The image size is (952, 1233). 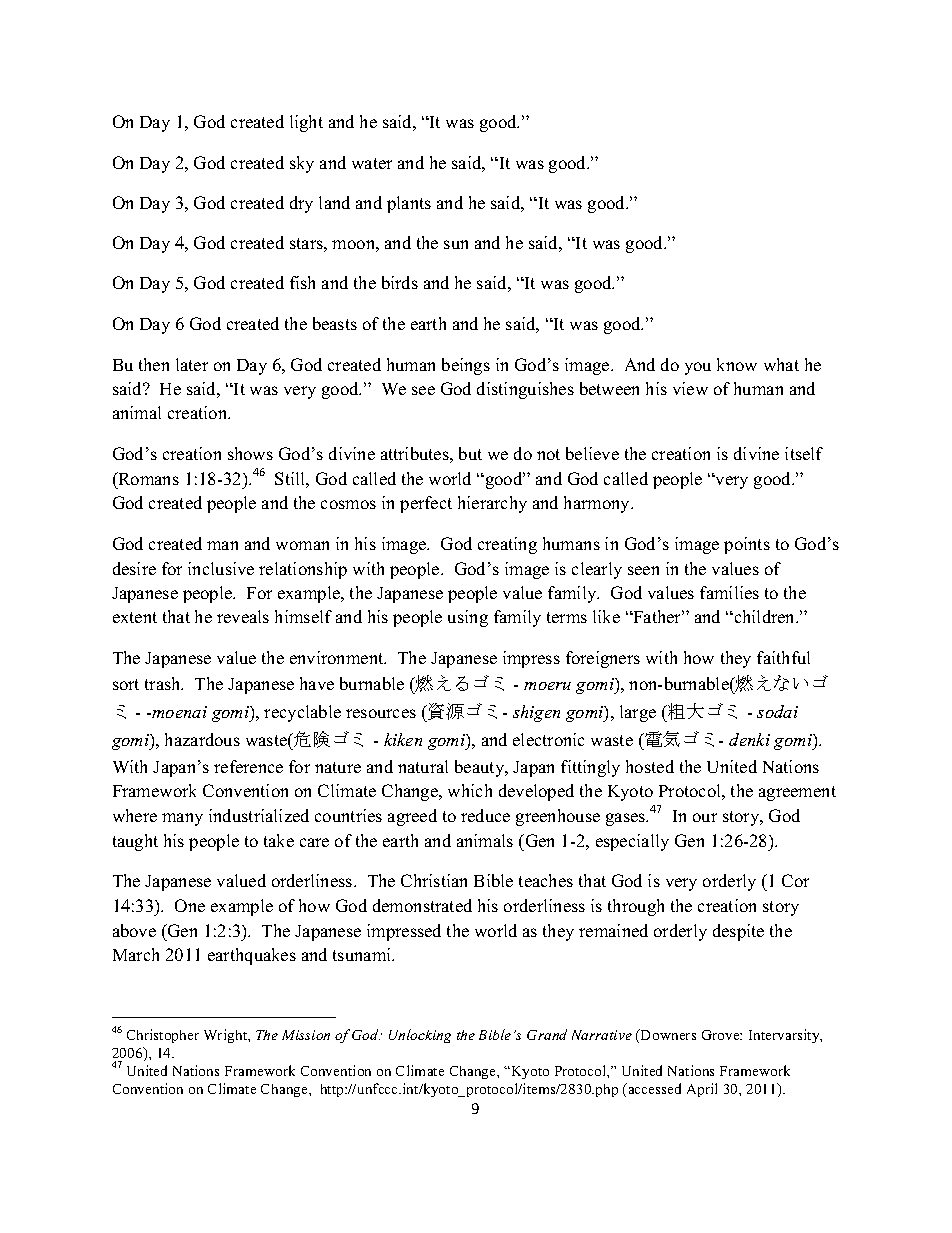 What do you see at coordinates (485, 815) in the screenshot?
I see `reduce` at bounding box center [485, 815].
